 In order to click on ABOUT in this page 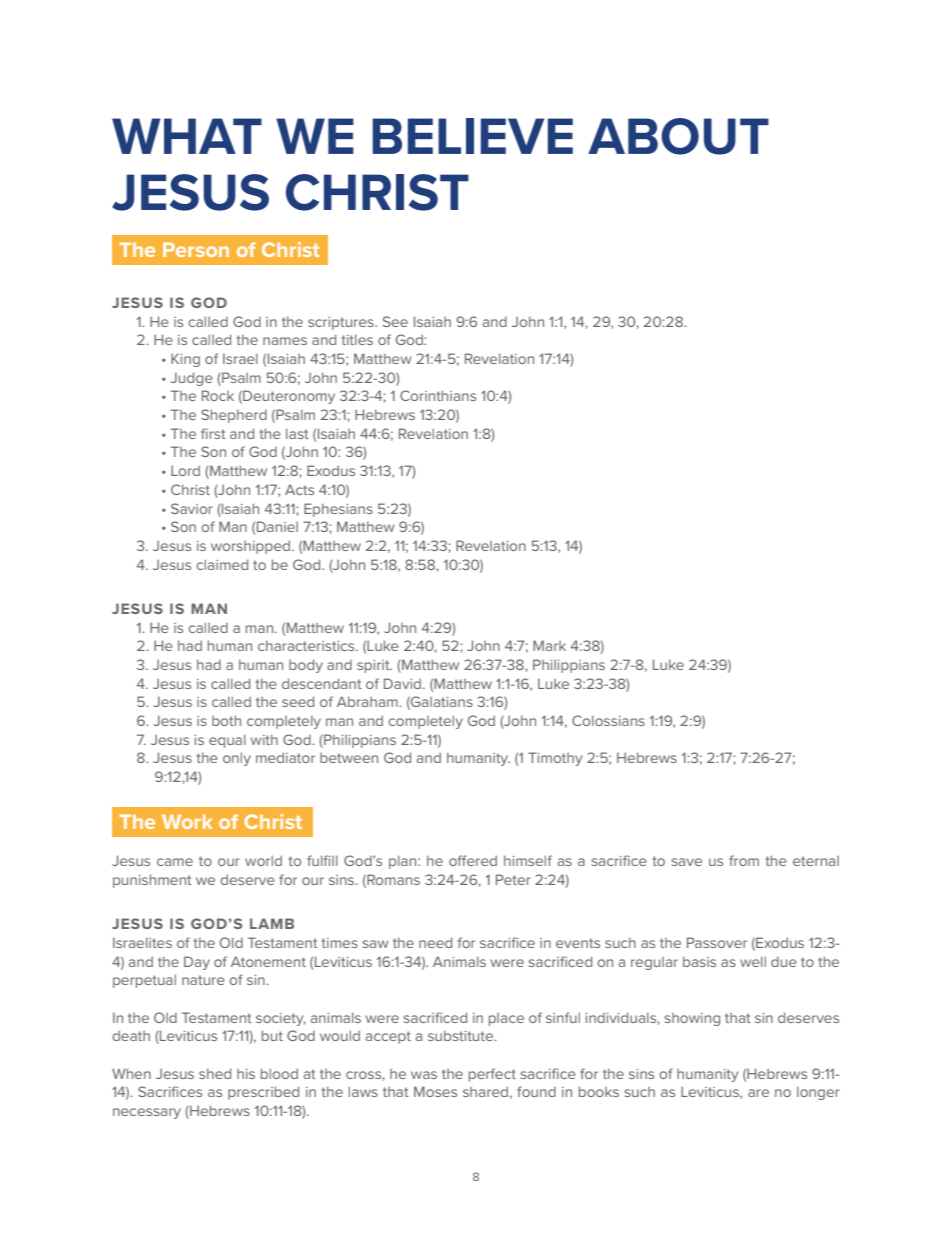, I will do `click(678, 136)`.
